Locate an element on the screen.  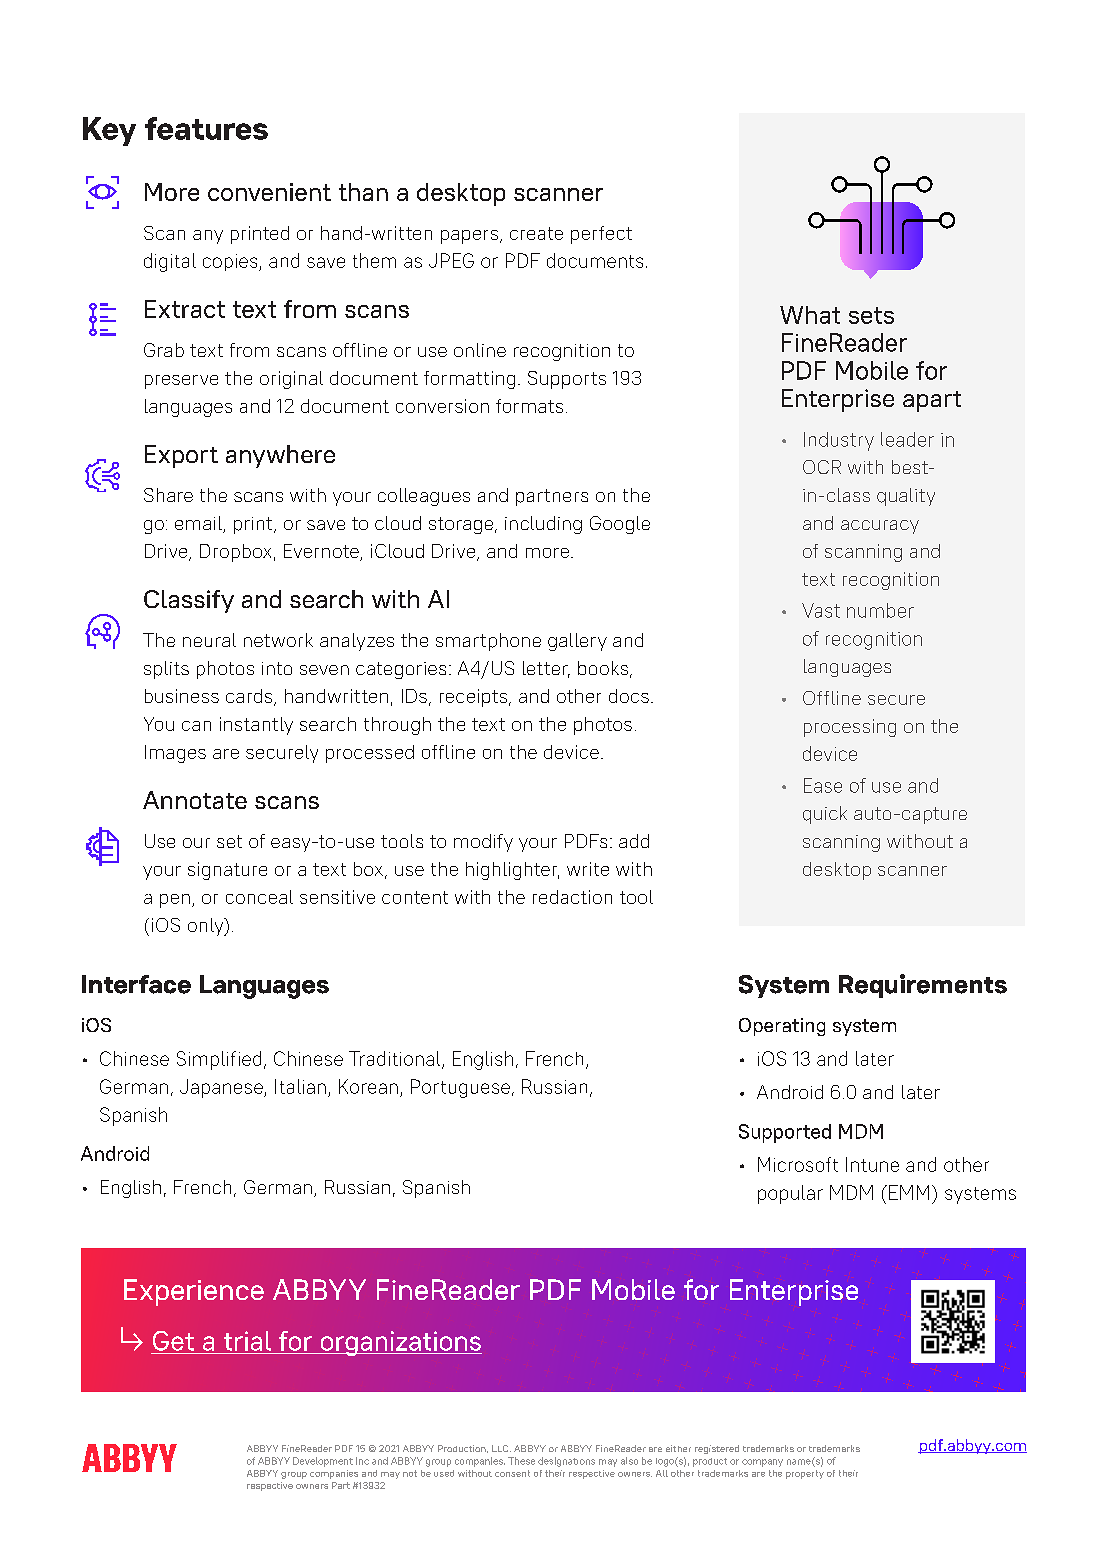
features is located at coordinates (206, 128).
